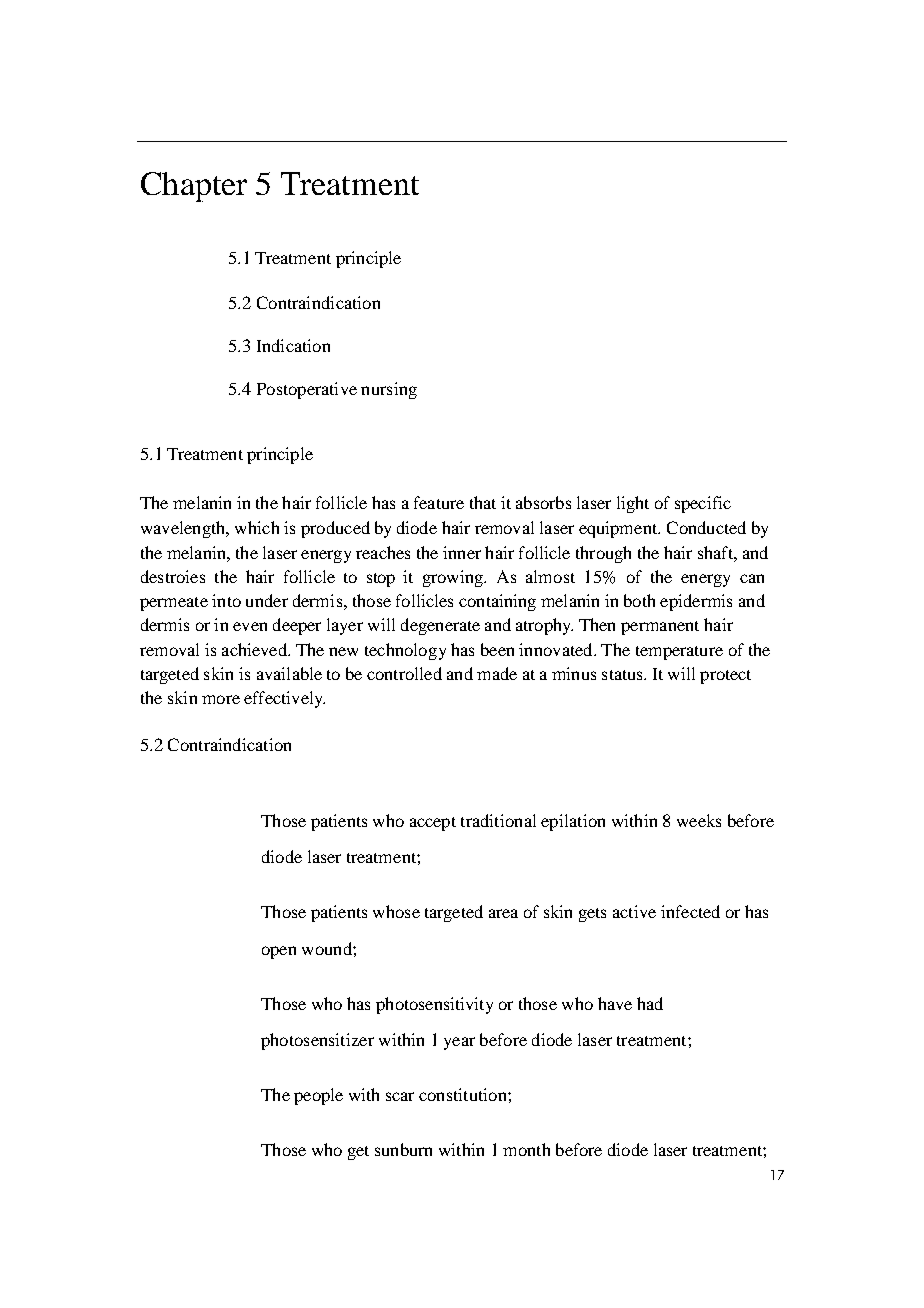 Image resolution: width=924 pixels, height=1308 pixels. Describe the element at coordinates (497, 673) in the page. I see `made` at that location.
